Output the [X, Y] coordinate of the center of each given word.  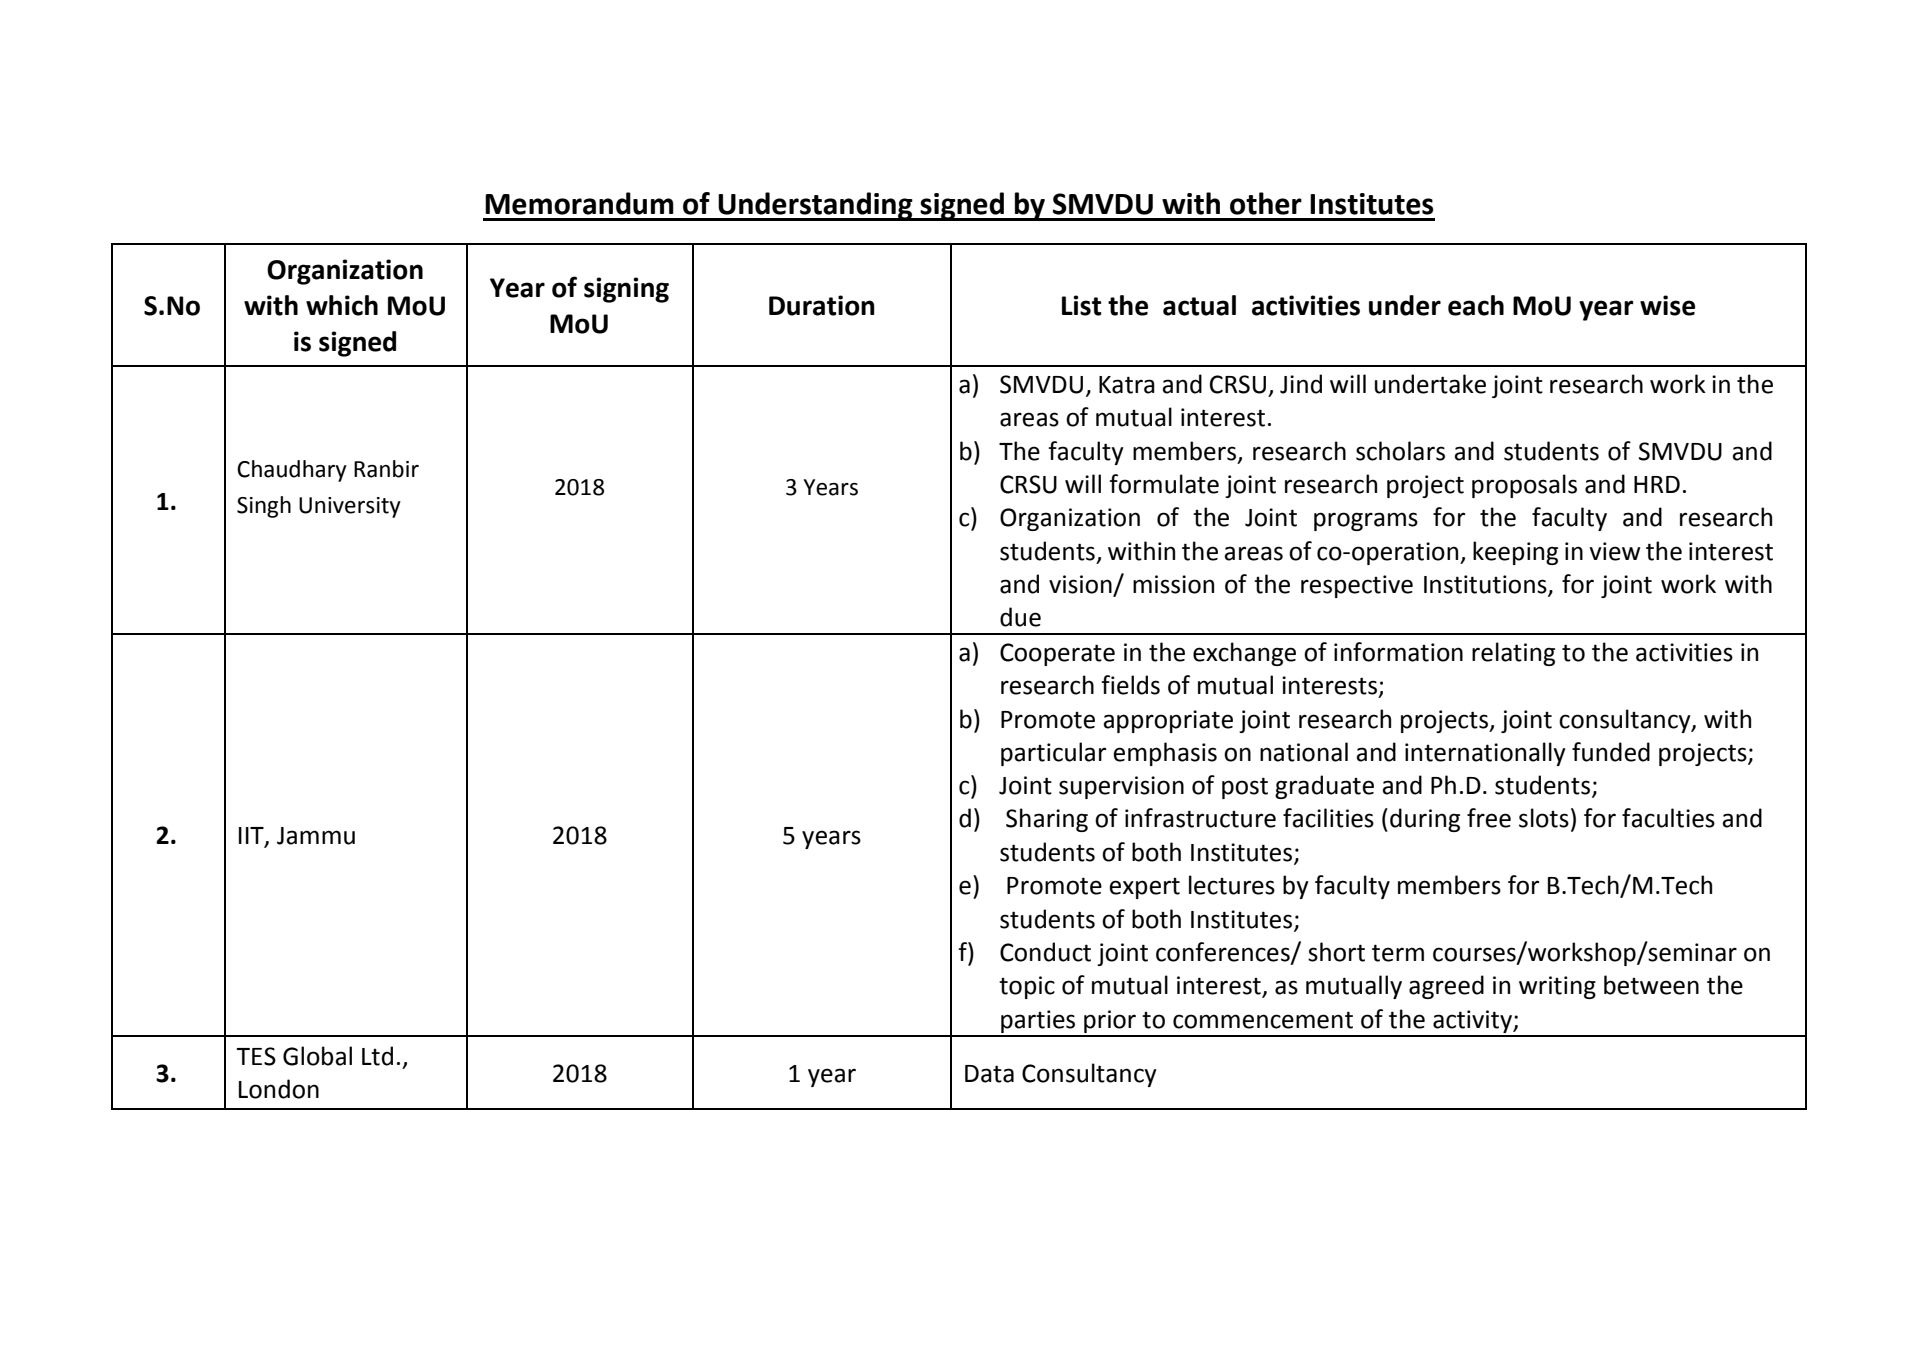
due [1020, 617]
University [350, 507]
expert [1144, 888]
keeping [1515, 553]
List [1082, 305]
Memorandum [579, 203]
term [1398, 953]
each [1476, 305]
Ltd [377, 1056]
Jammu [316, 836]
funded [1611, 752]
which [342, 305]
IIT [252, 837]
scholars [1400, 451]
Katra [1127, 385]
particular [1053, 754]
